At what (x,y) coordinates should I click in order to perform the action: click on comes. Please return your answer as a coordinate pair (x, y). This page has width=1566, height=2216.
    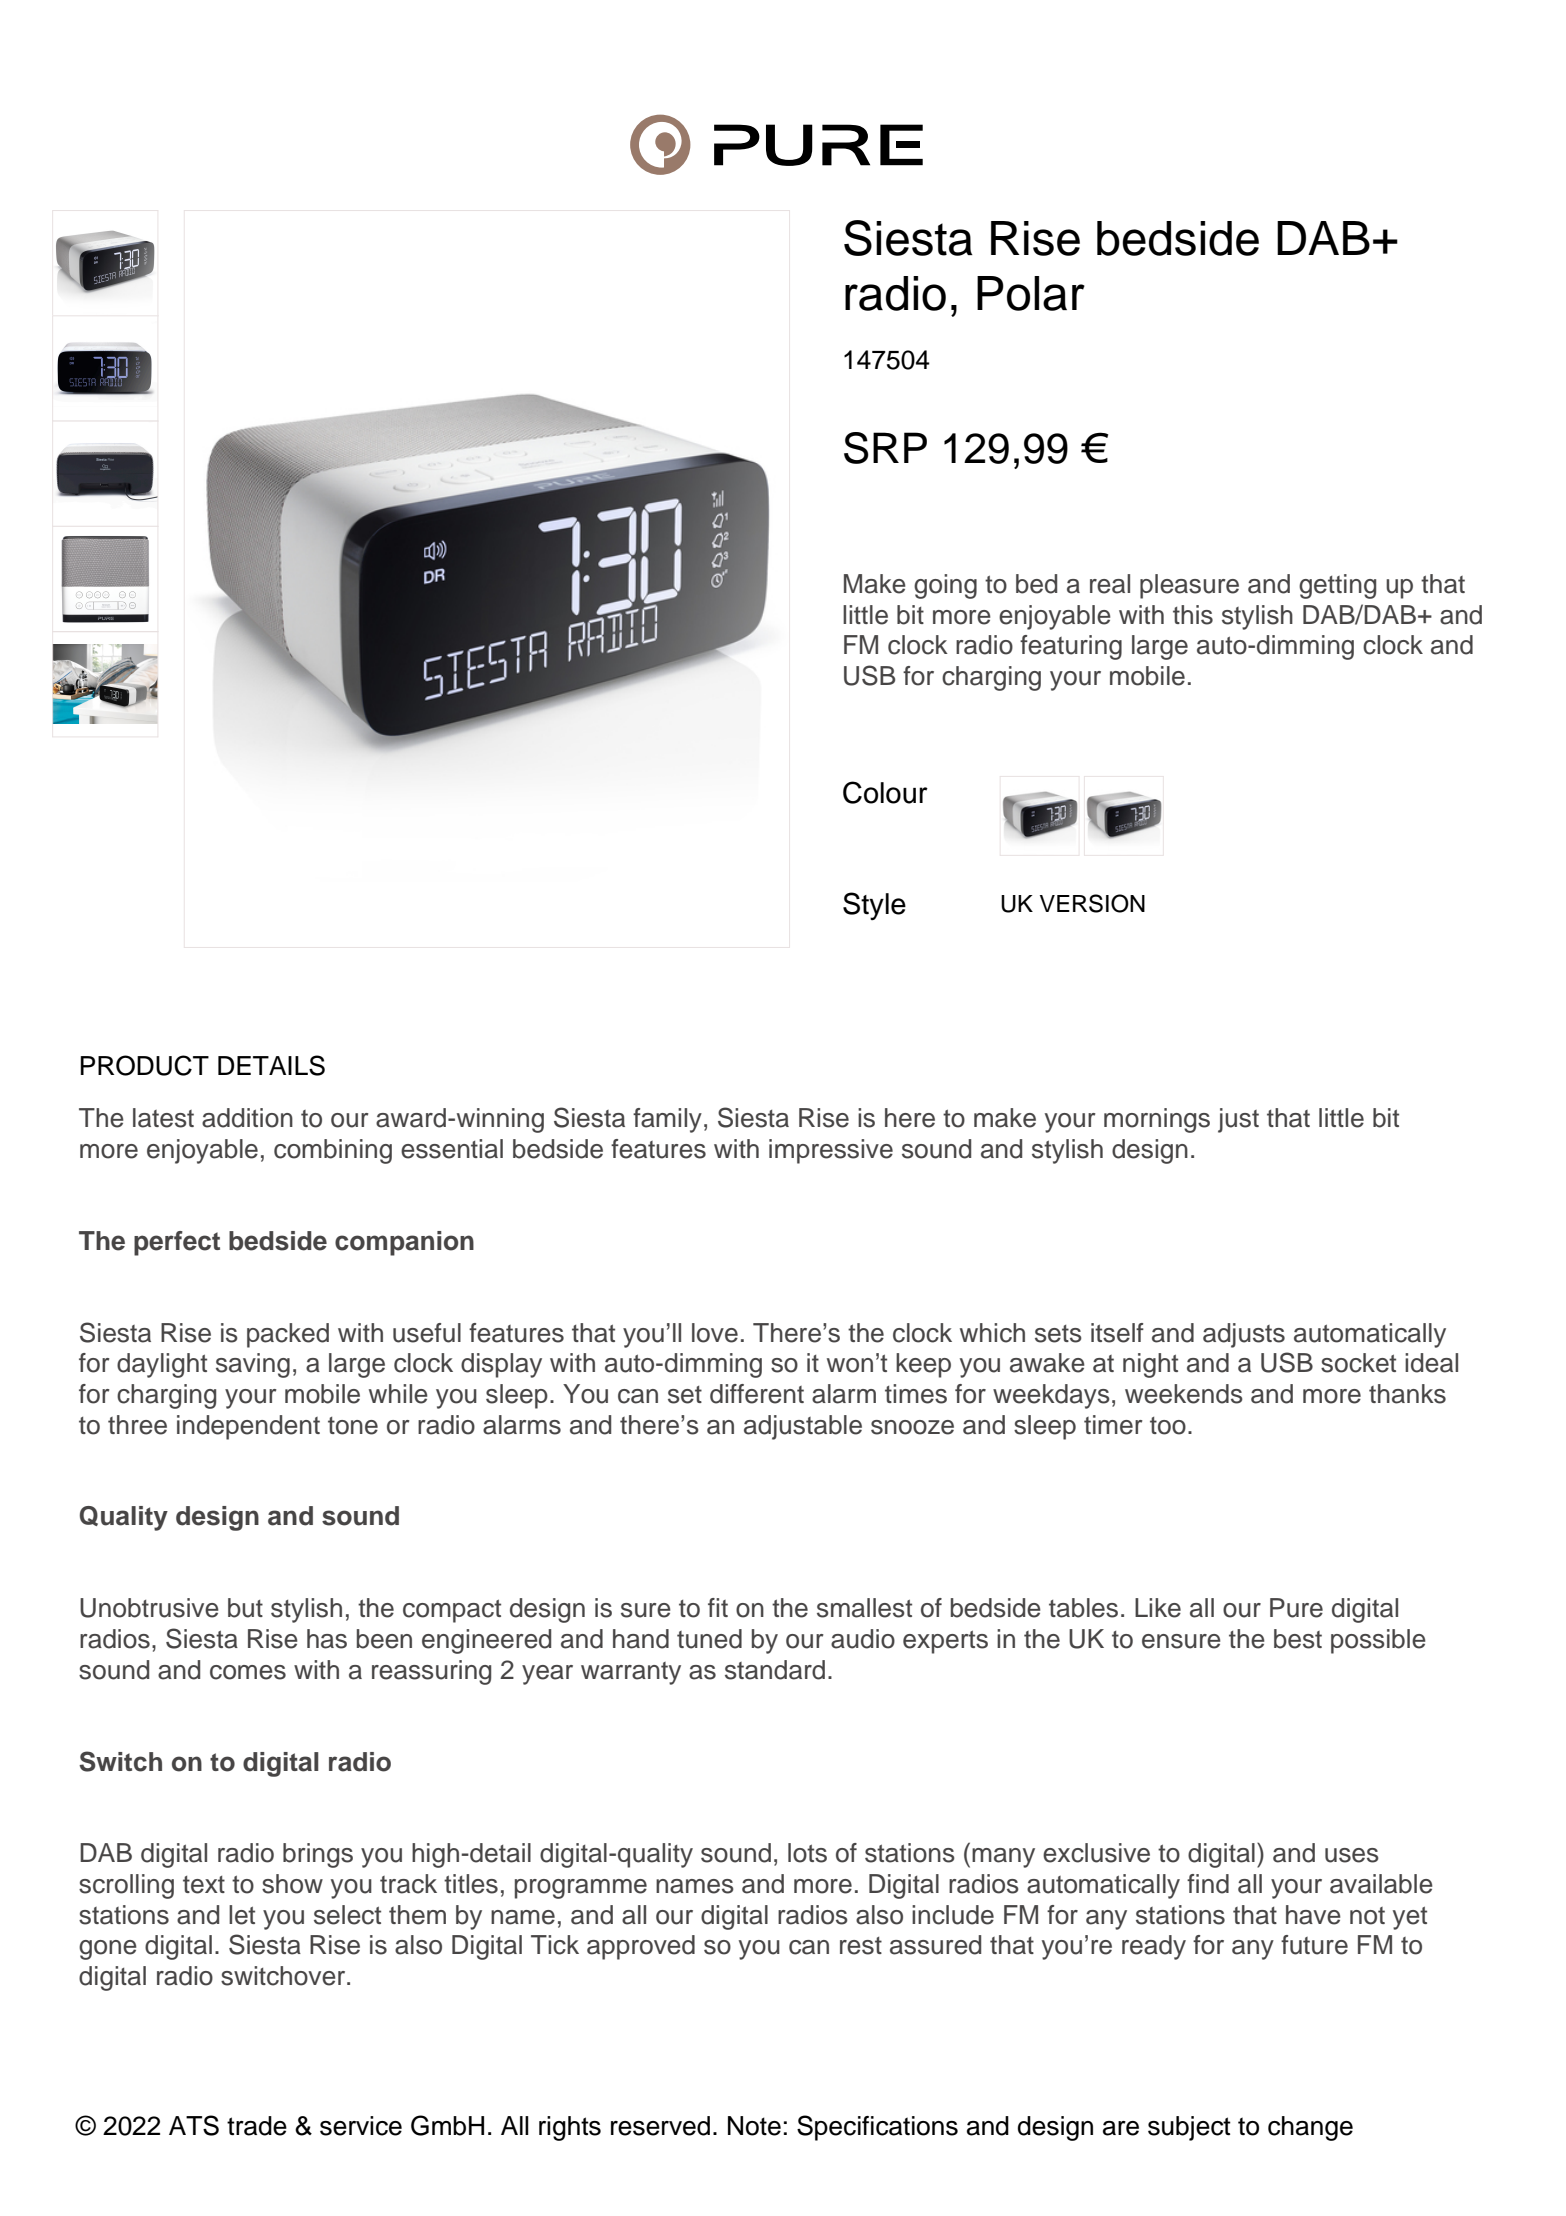
    Looking at the image, I should click on (248, 1672).
